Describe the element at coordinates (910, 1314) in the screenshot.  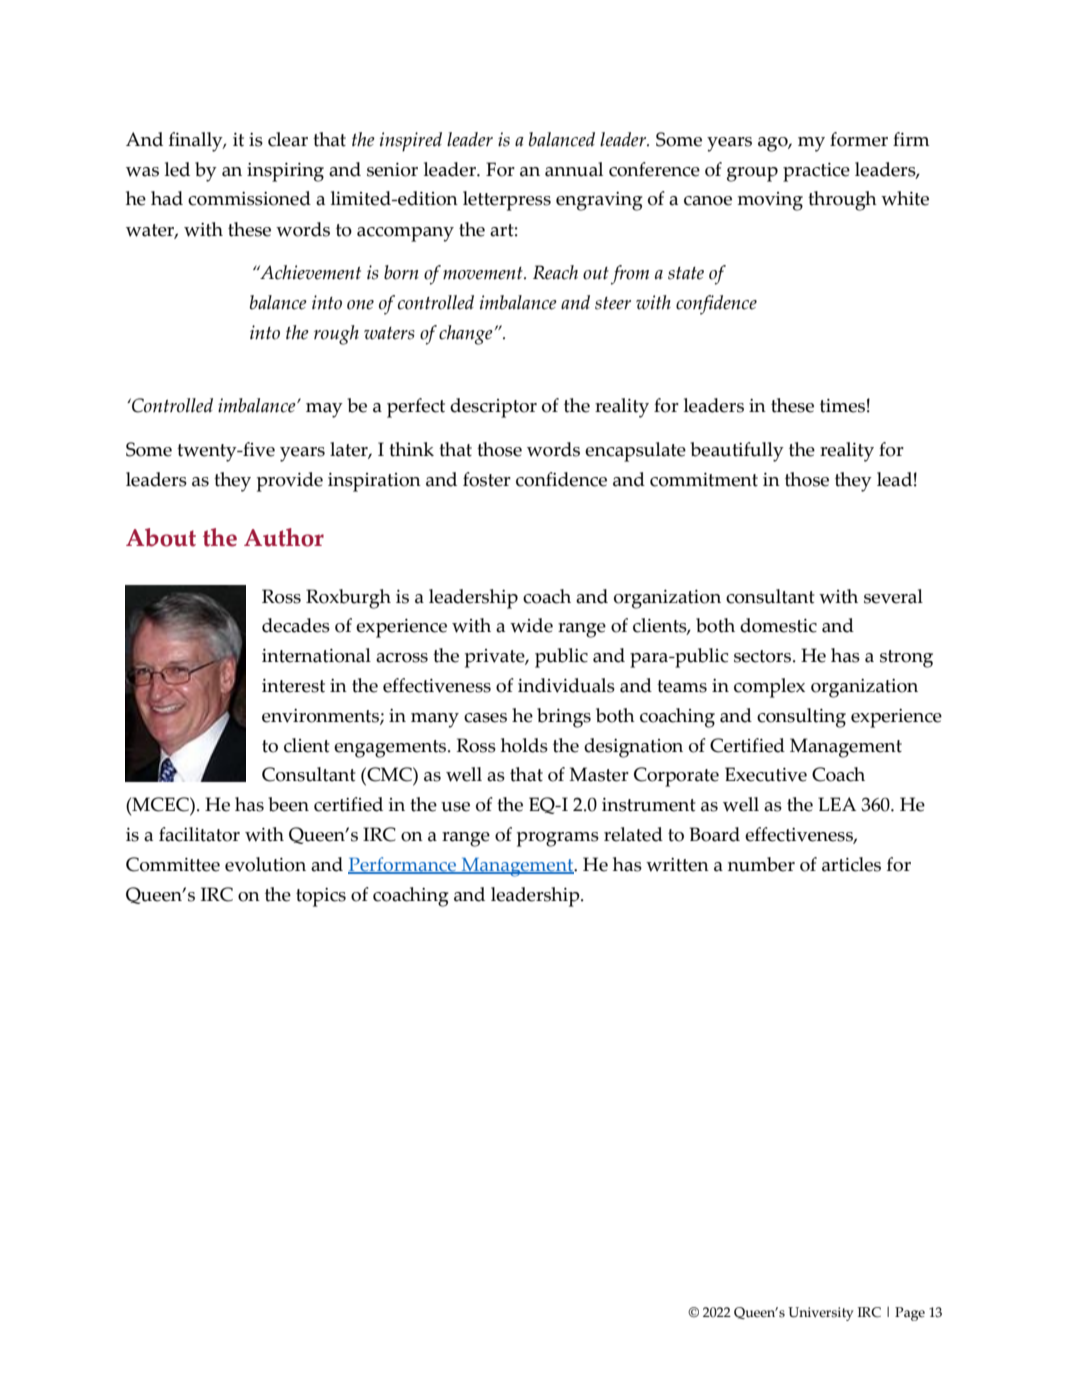
I see `Page` at that location.
